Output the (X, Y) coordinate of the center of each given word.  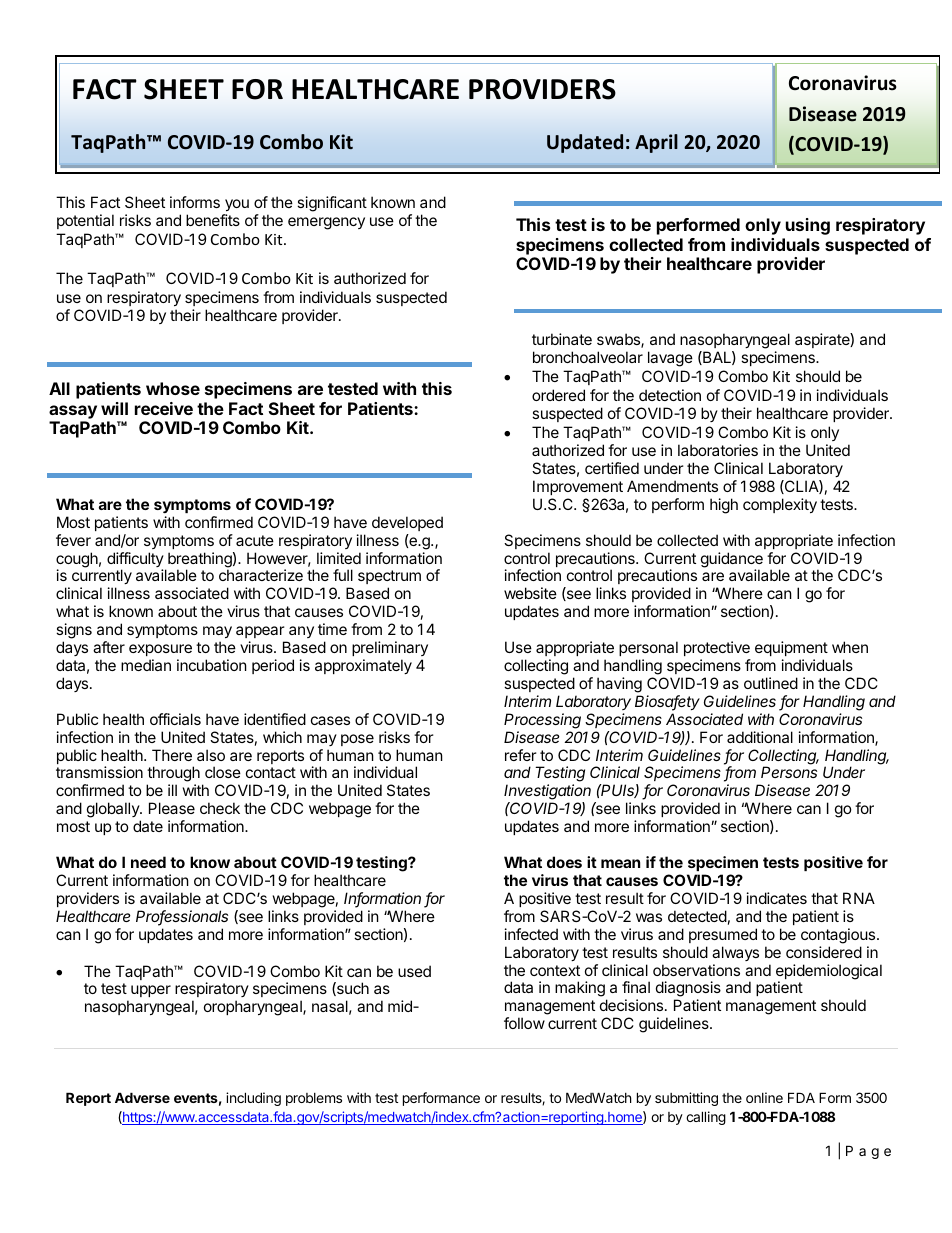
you (237, 205)
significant (332, 204)
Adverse (142, 1097)
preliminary (390, 648)
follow (524, 1023)
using (808, 226)
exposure (160, 650)
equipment (791, 648)
